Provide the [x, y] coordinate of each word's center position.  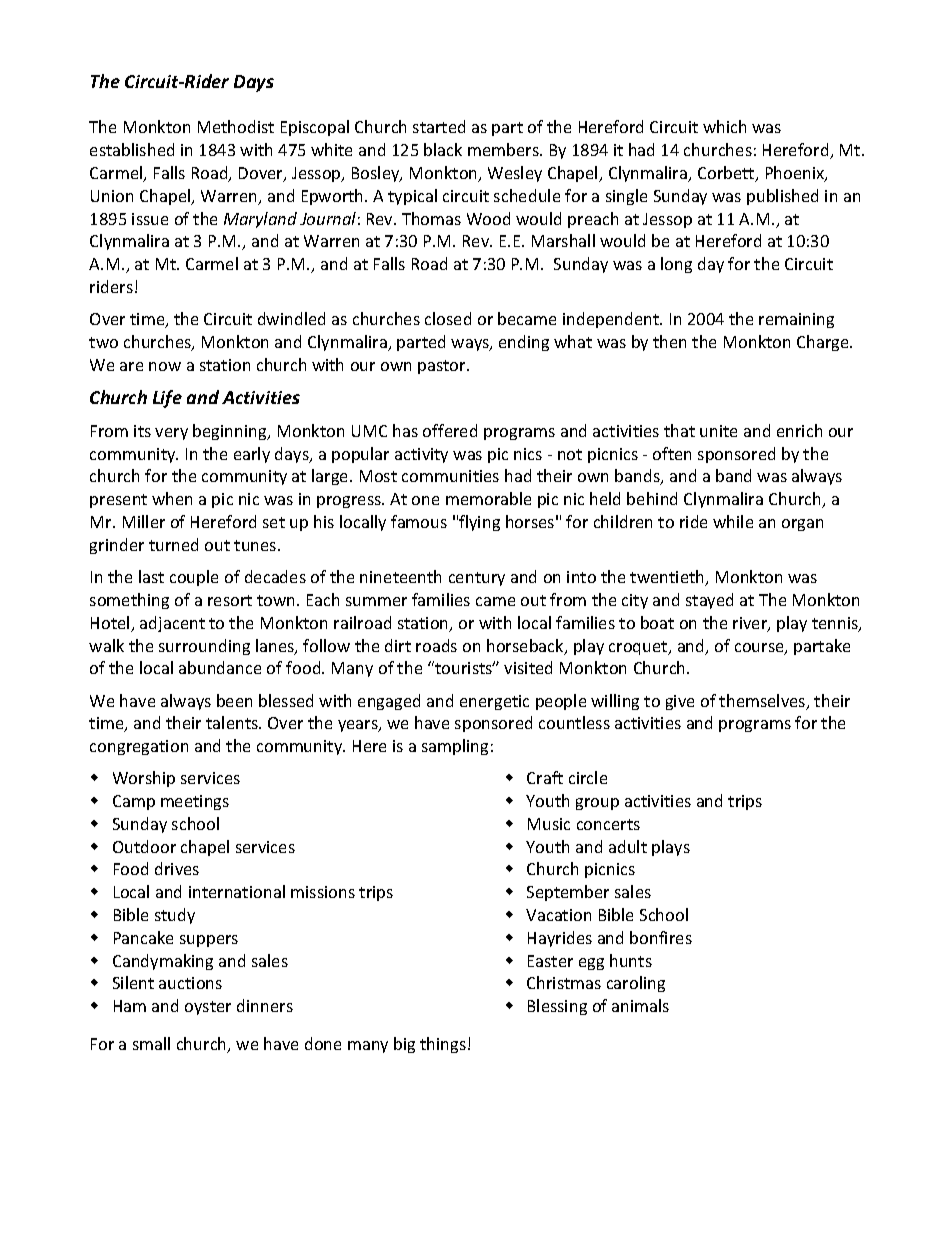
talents [233, 722]
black [443, 149]
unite [718, 431]
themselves [763, 702]
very [171, 434]
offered [450, 430]
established [132, 149]
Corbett [727, 174]
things [444, 1045]
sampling [455, 747]
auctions [190, 983]
